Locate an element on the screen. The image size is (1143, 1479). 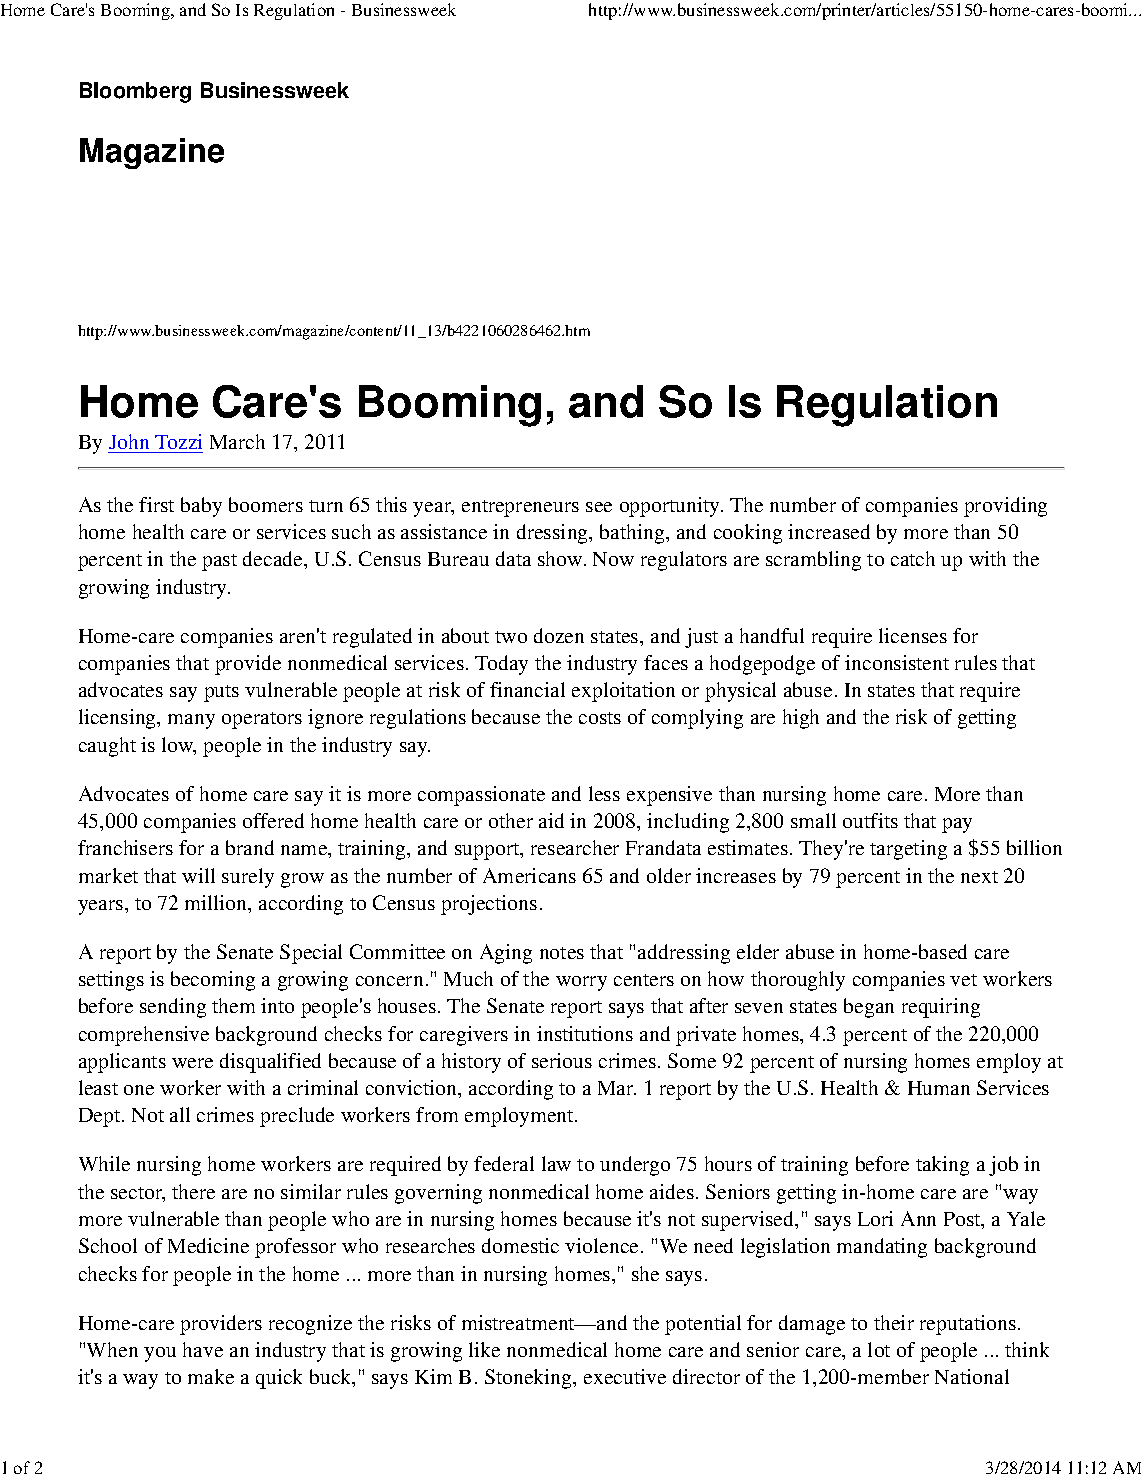
Bloomberg is located at coordinates (135, 92).
